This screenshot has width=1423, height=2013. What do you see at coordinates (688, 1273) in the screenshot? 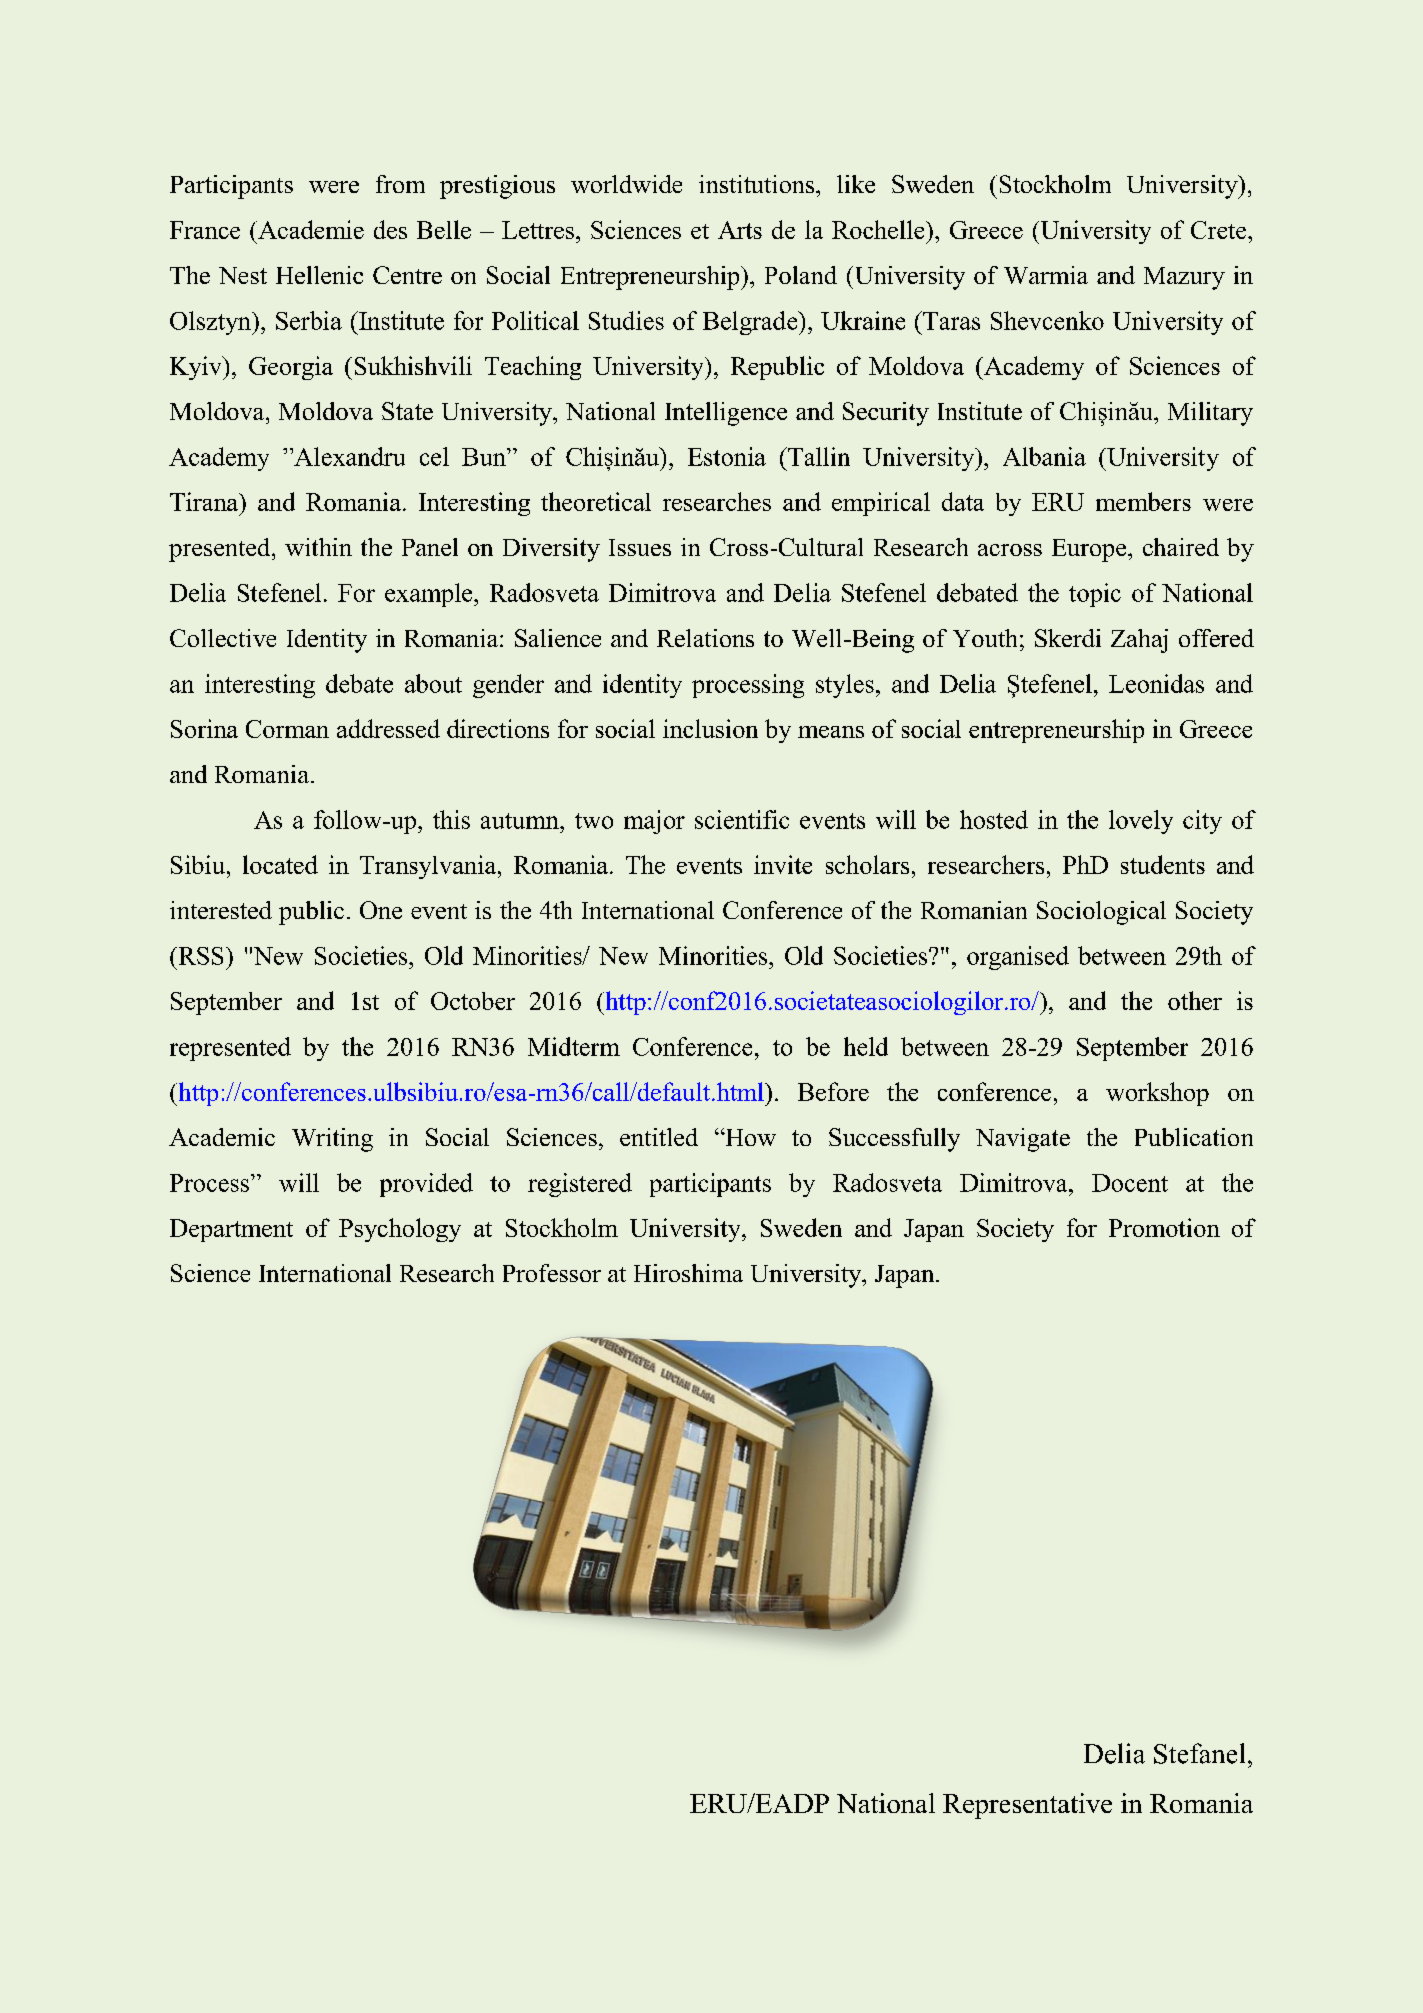
I see `Hiroshima` at bounding box center [688, 1273].
